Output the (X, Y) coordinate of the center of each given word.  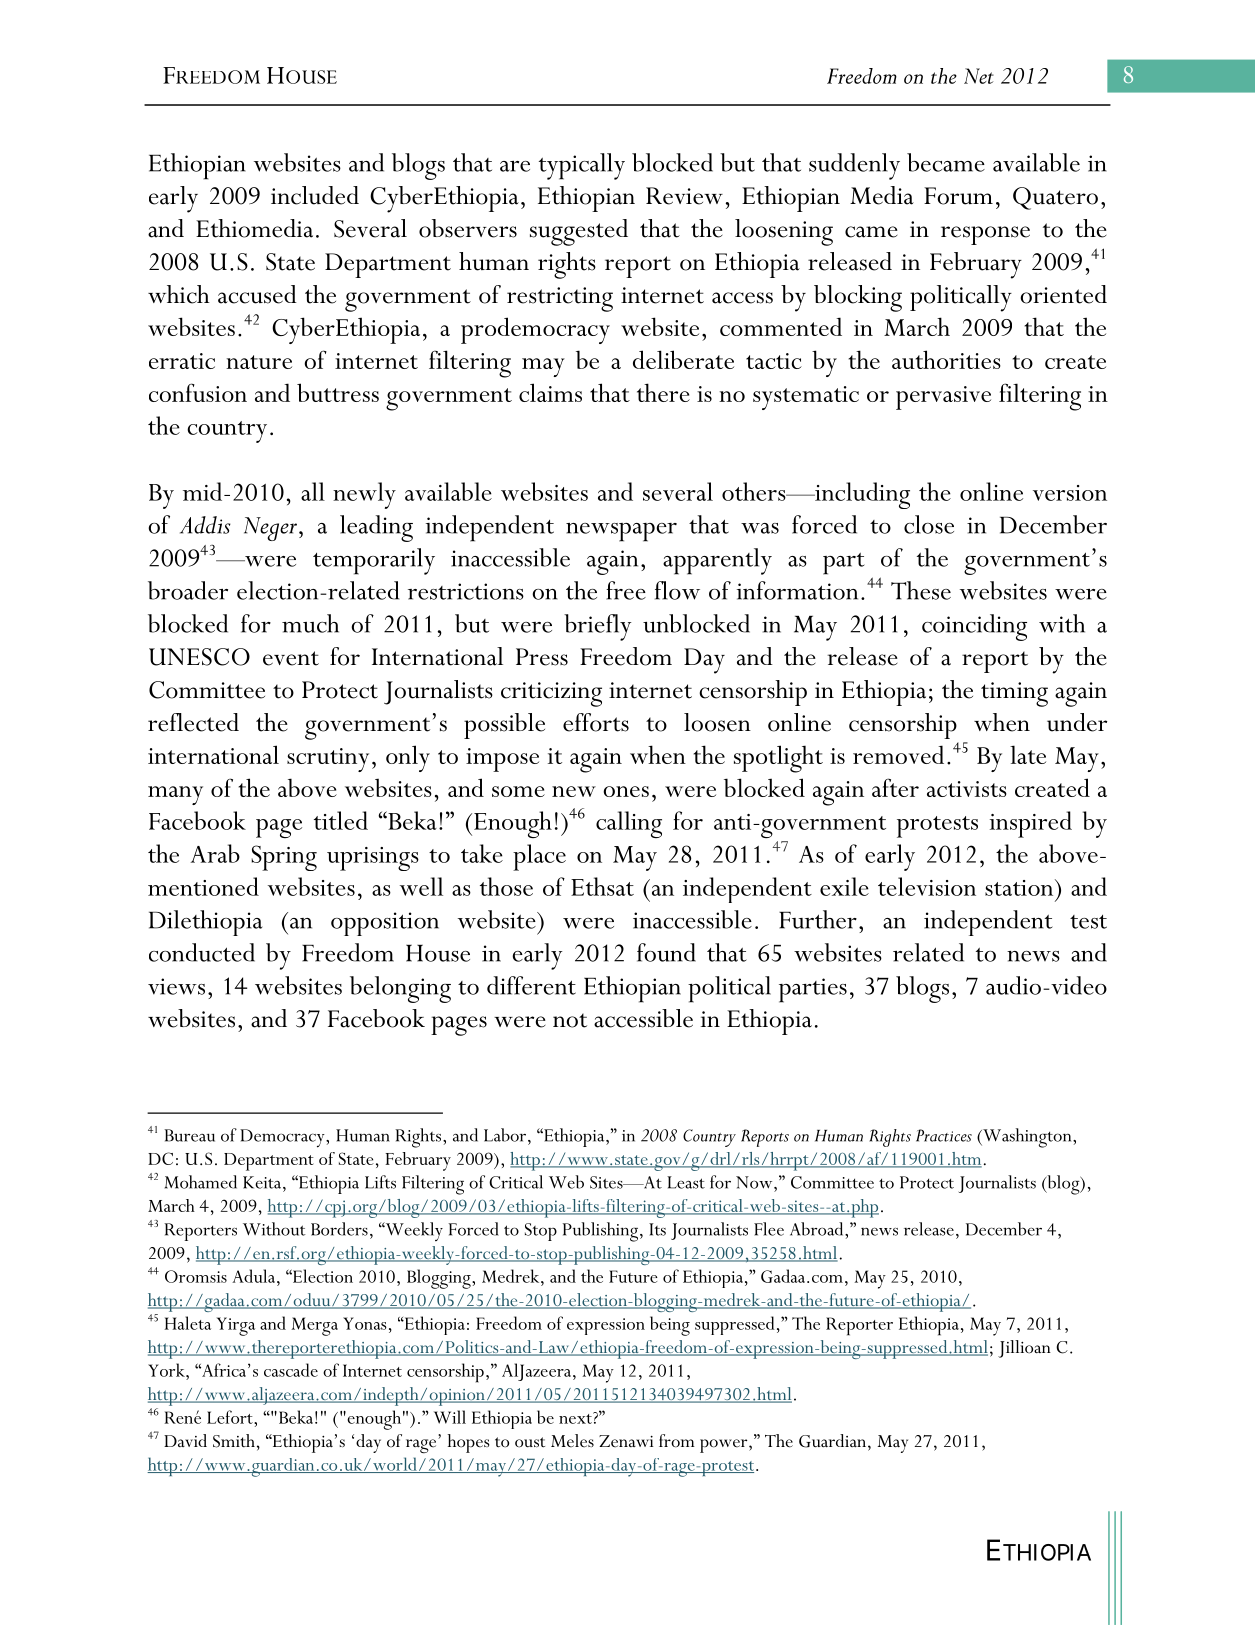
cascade (291, 1370)
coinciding (974, 627)
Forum (958, 196)
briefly (597, 627)
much (310, 623)
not (570, 1020)
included (315, 195)
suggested (579, 232)
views (176, 986)
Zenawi (626, 1441)
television (927, 886)
